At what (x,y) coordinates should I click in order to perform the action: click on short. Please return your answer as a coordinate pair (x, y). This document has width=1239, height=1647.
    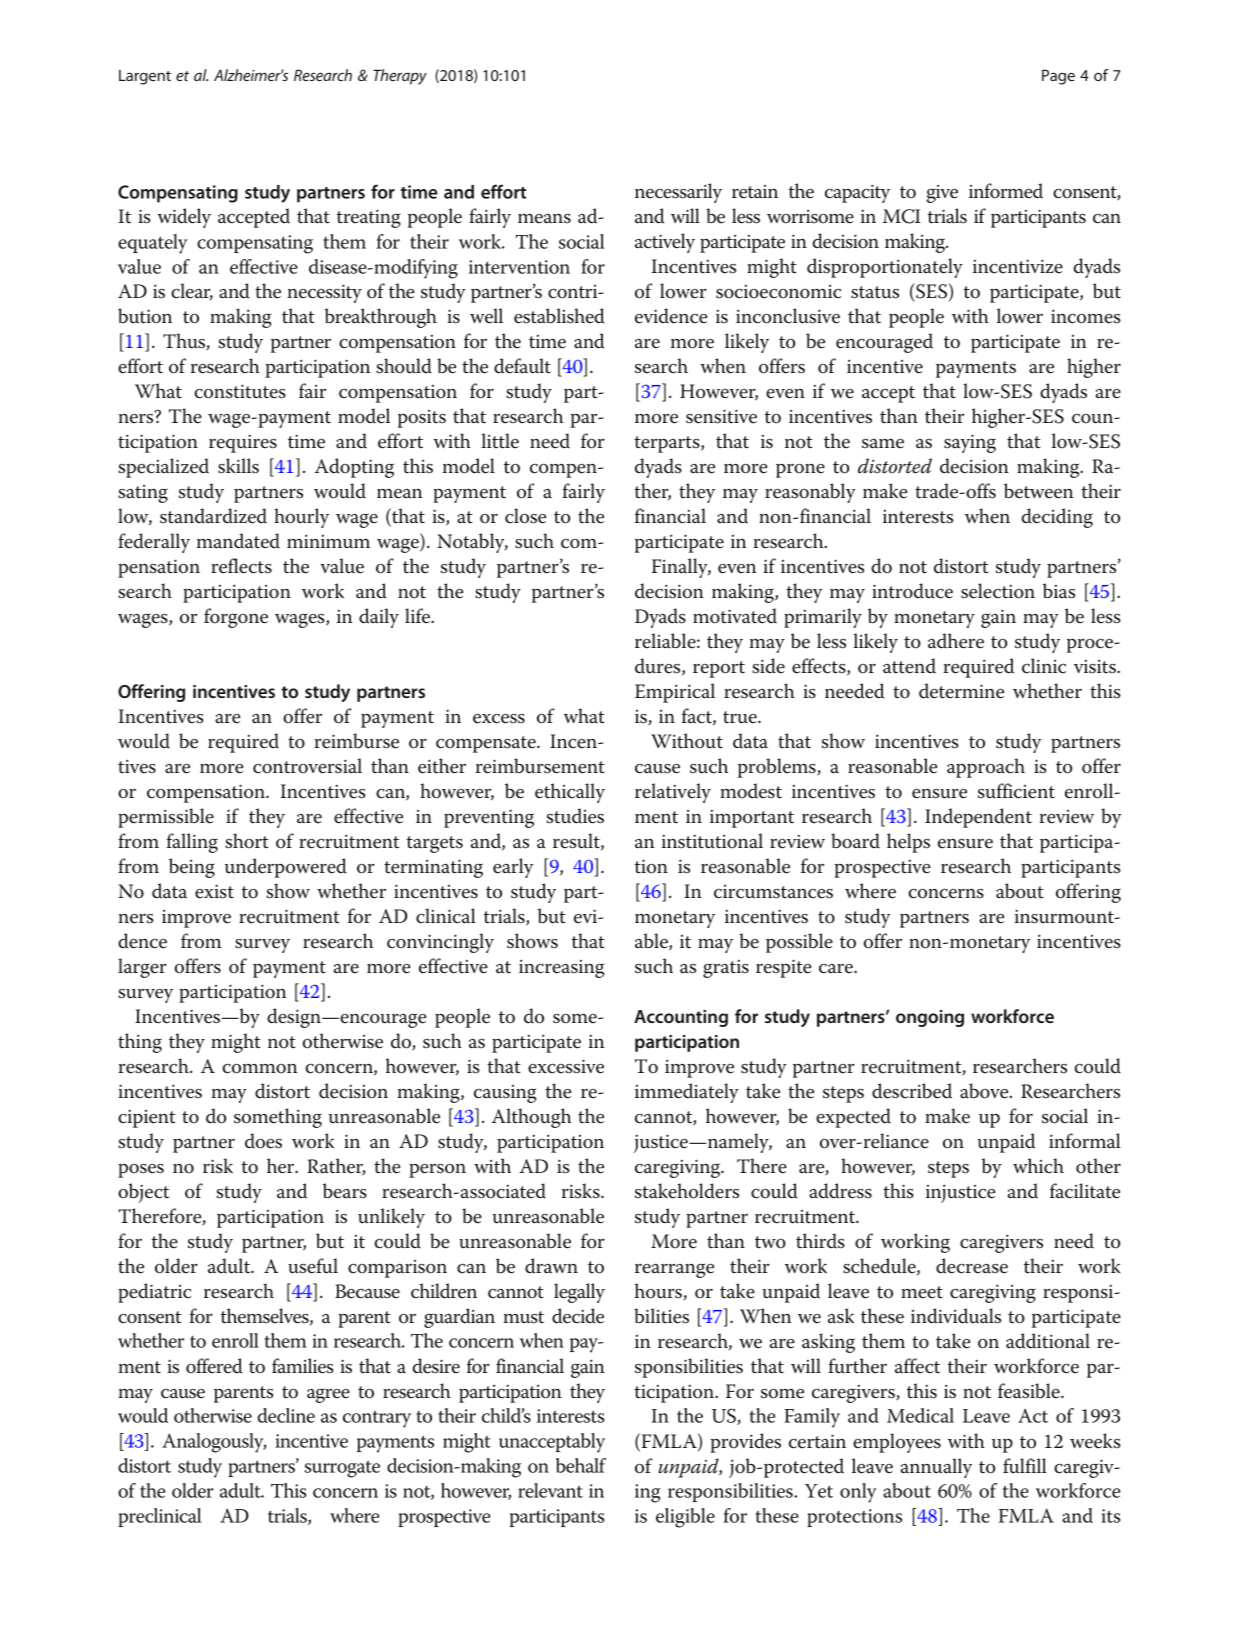
    Looking at the image, I should click on (247, 841).
